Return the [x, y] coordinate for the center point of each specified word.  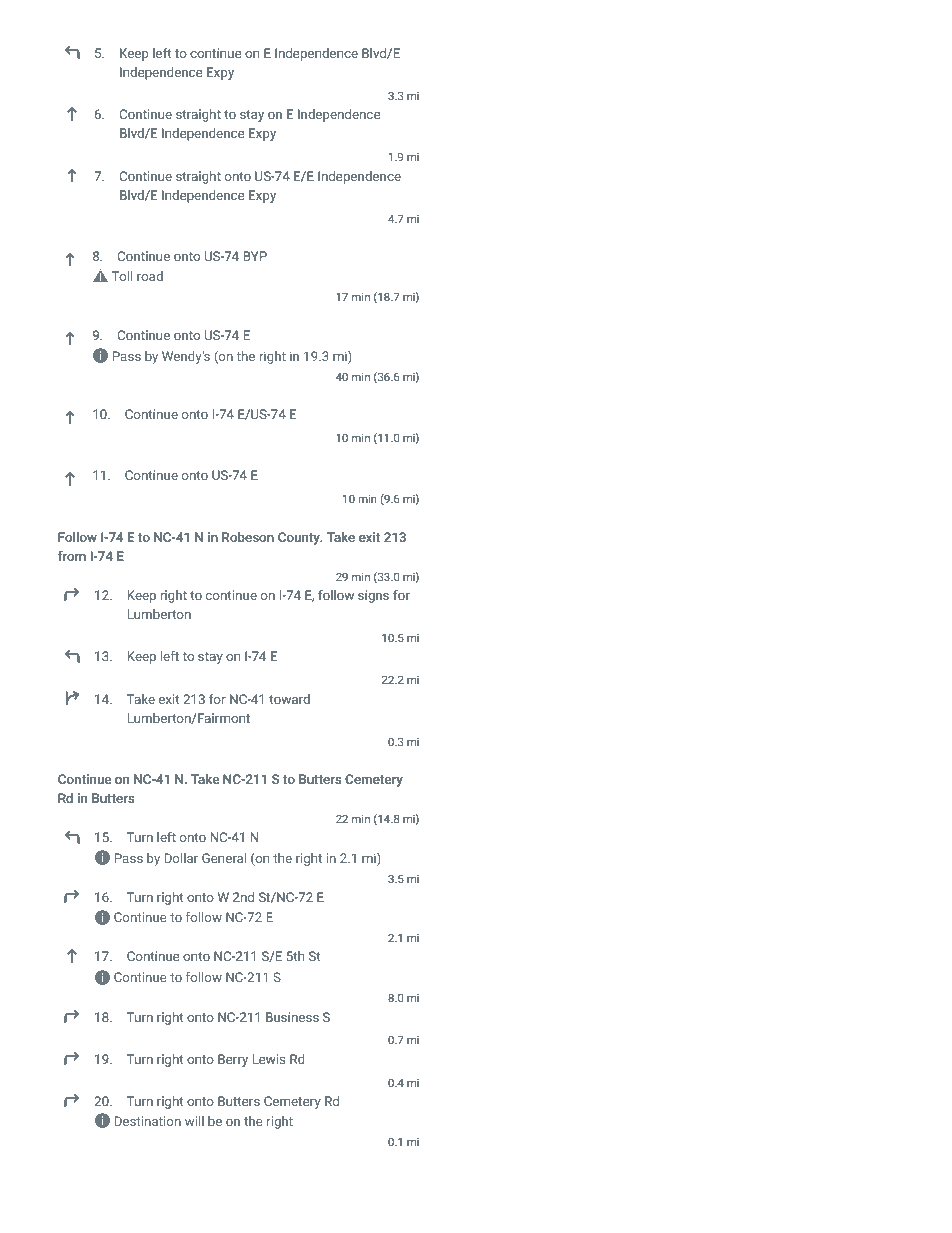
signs [373, 596]
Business [292, 1017]
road [150, 276]
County [300, 538]
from [72, 556]
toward [289, 699]
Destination [148, 1121]
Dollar [181, 858]
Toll [122, 276]
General [224, 858]
